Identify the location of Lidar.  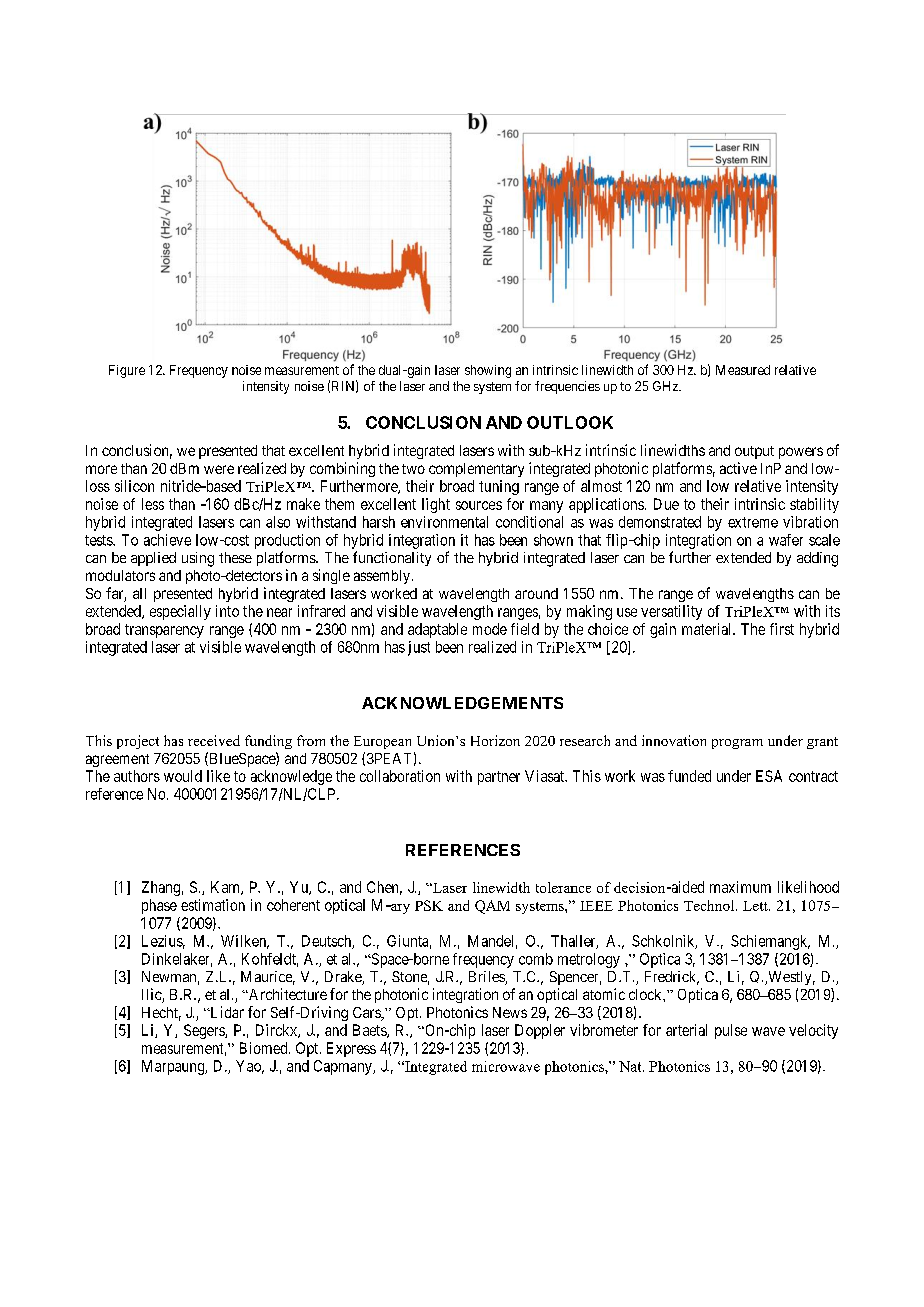
(226, 1012).
